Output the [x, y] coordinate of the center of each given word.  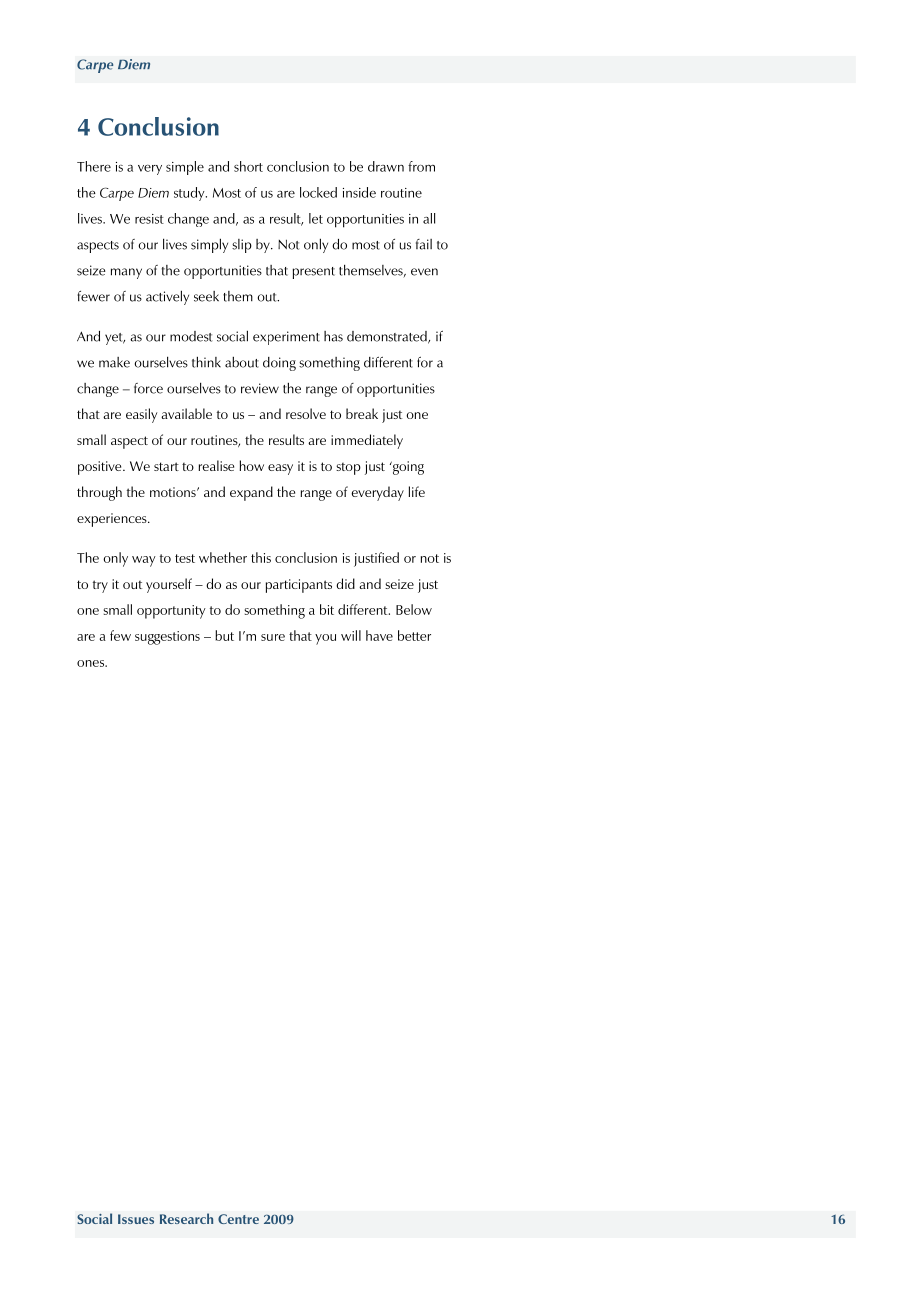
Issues [136, 1219]
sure [273, 637]
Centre [238, 1219]
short [248, 166]
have [379, 635]
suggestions [167, 638]
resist [149, 219]
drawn [386, 166]
